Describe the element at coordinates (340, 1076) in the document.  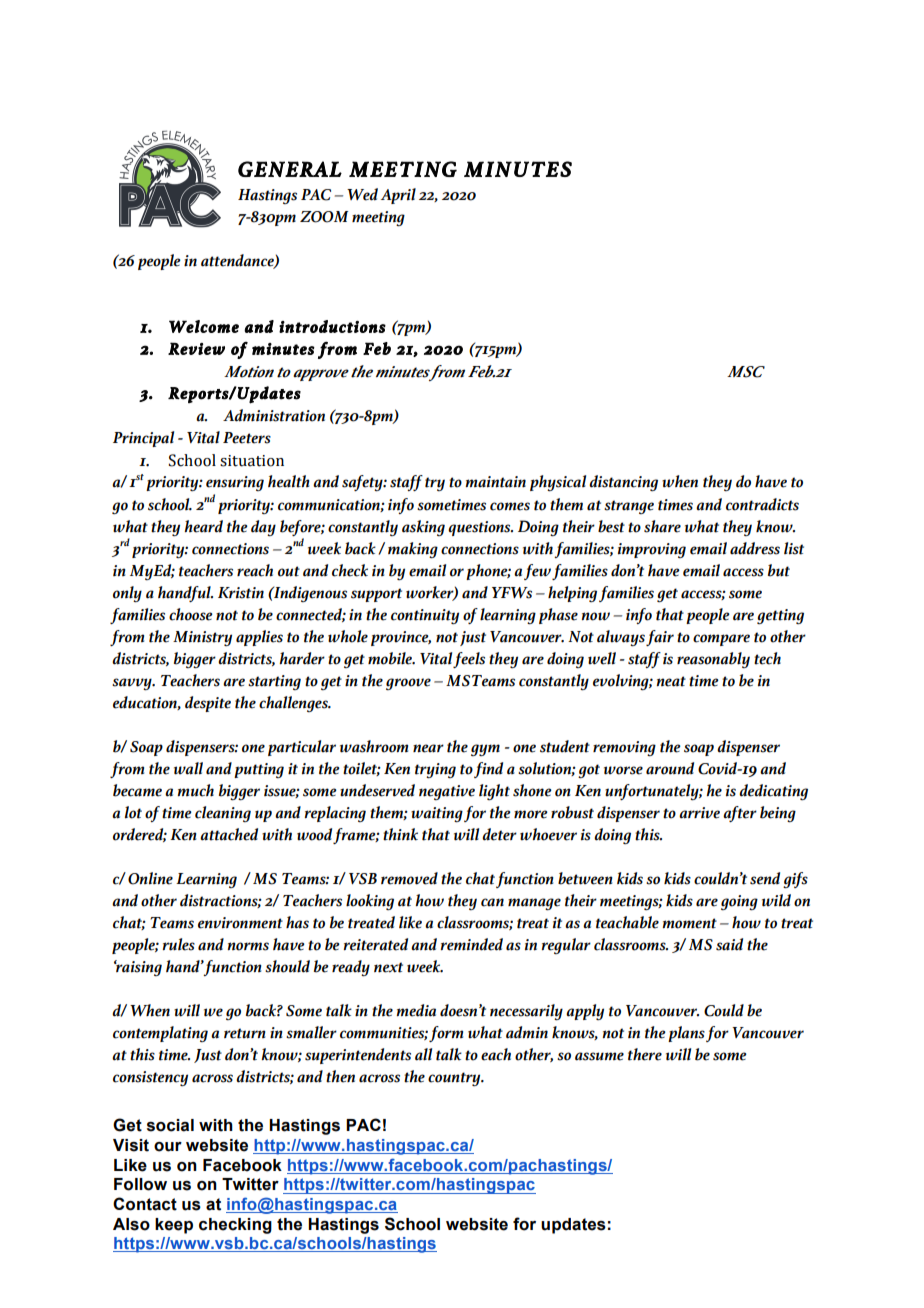
I see `then` at that location.
